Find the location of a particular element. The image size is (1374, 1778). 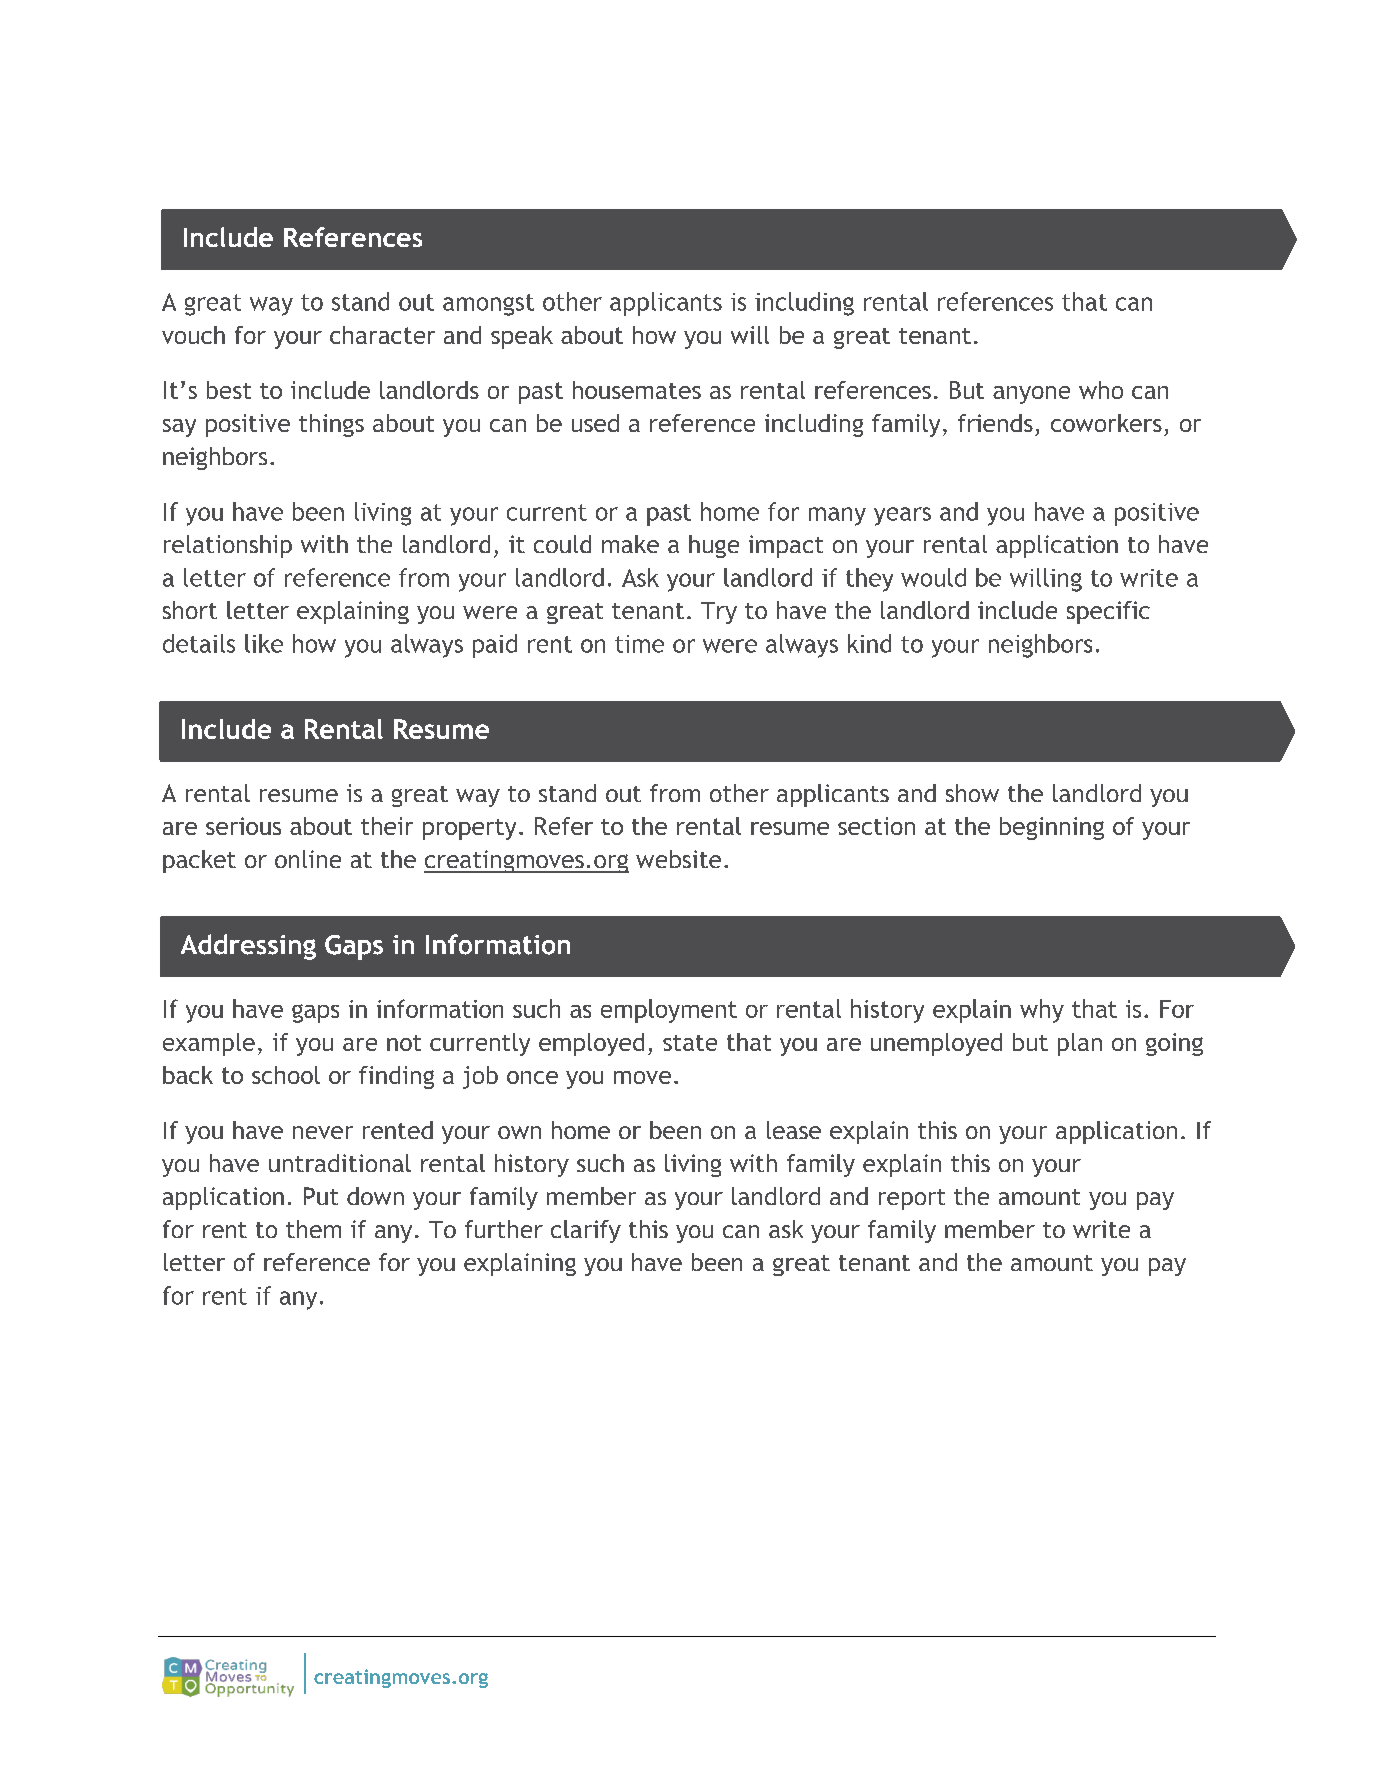

character is located at coordinates (382, 335).
